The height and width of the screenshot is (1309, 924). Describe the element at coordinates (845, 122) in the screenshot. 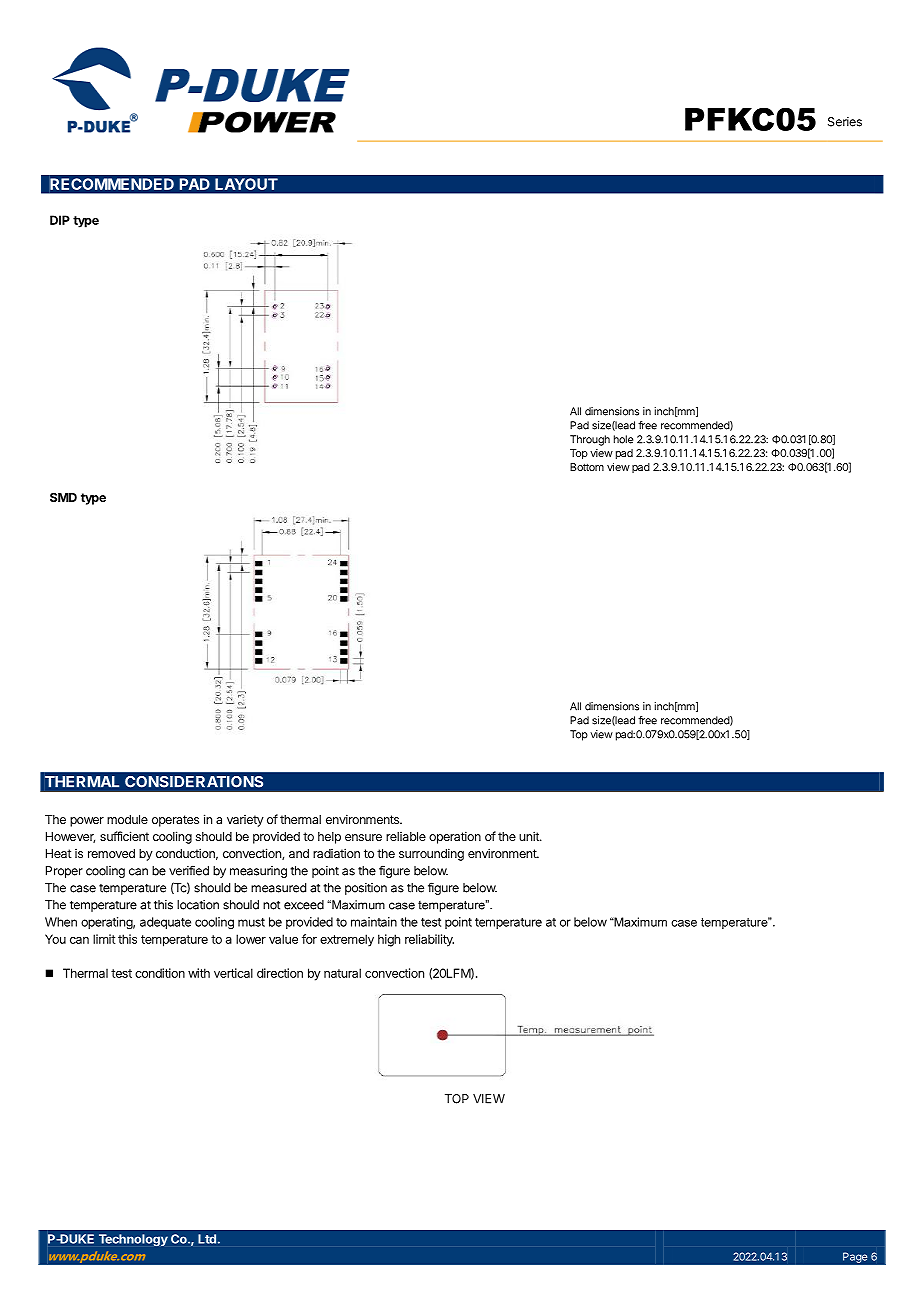

I see `Series` at that location.
